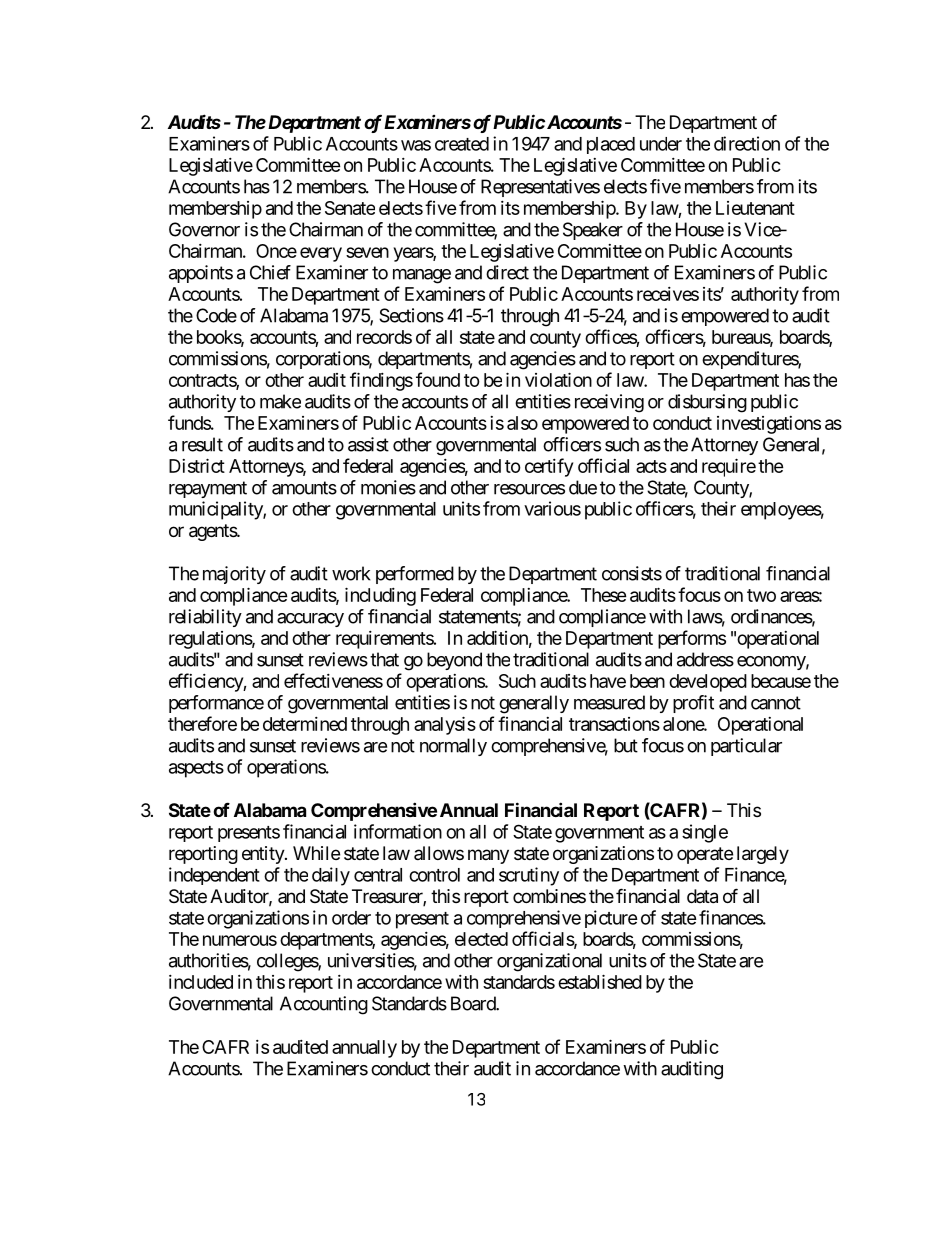 The height and width of the screenshot is (1233, 952). Describe the element at coordinates (462, 144) in the screenshot. I see `created` at that location.
